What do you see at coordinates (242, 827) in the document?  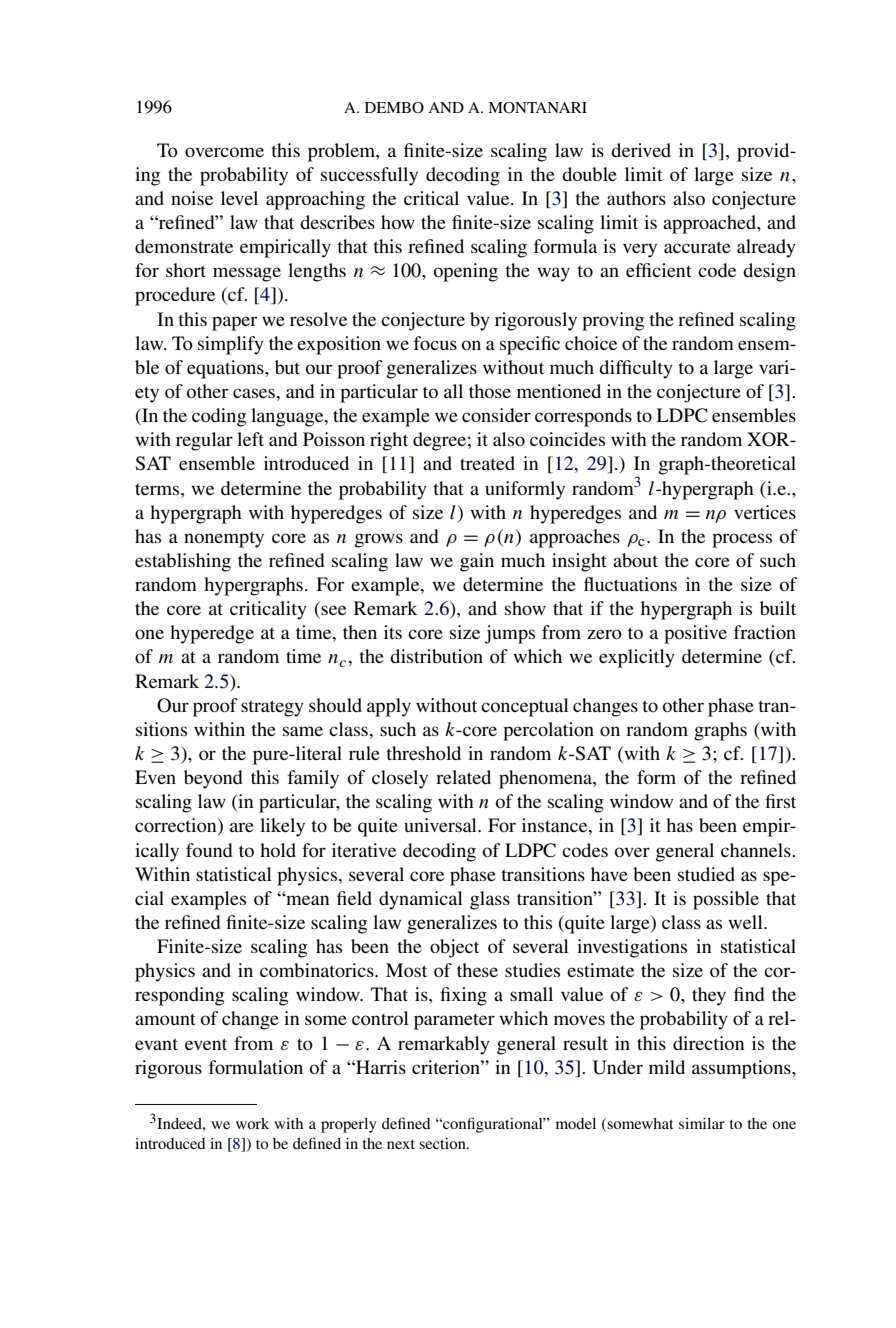 I see `are` at bounding box center [242, 827].
